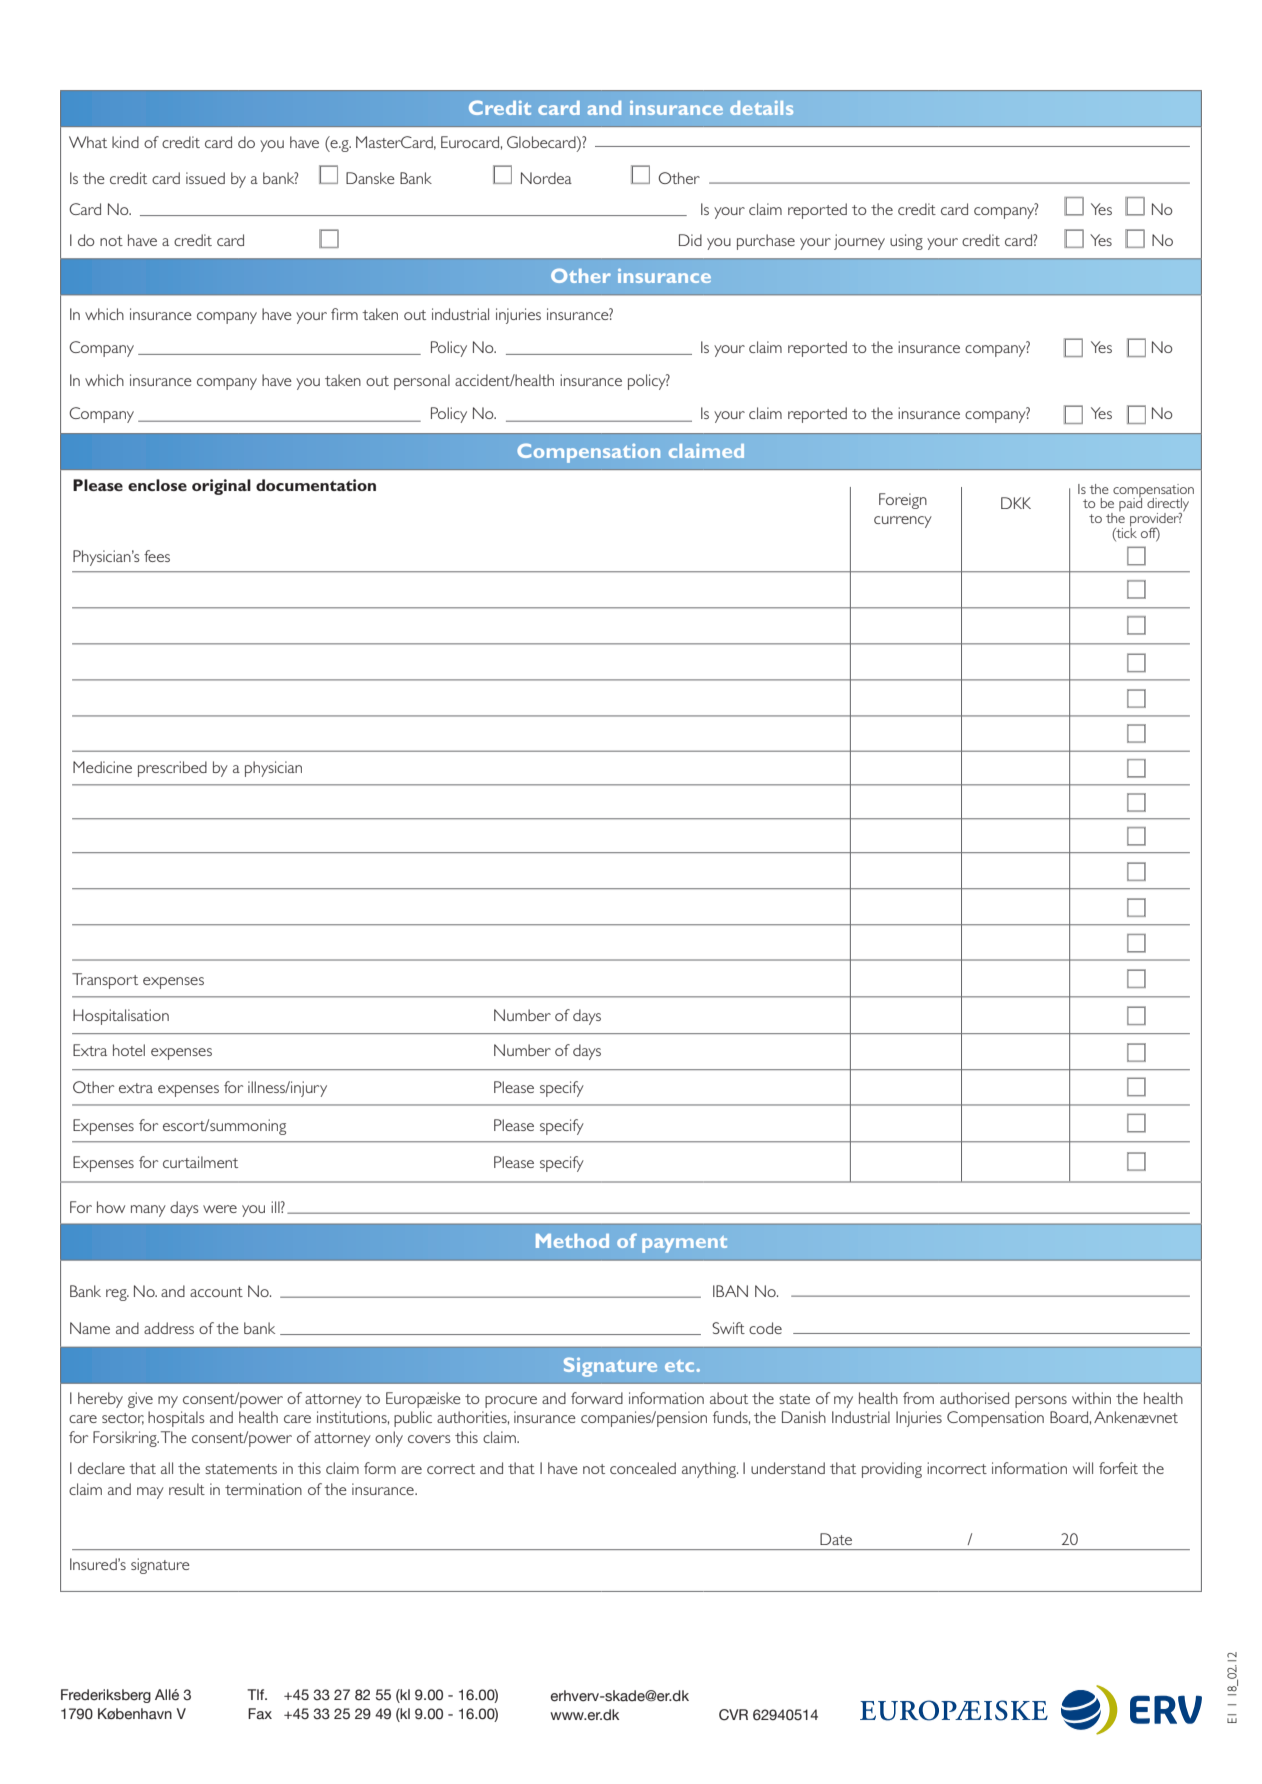 This page has height=1784, width=1262. What do you see at coordinates (643, 1468) in the page?
I see `concealed` at bounding box center [643, 1468].
